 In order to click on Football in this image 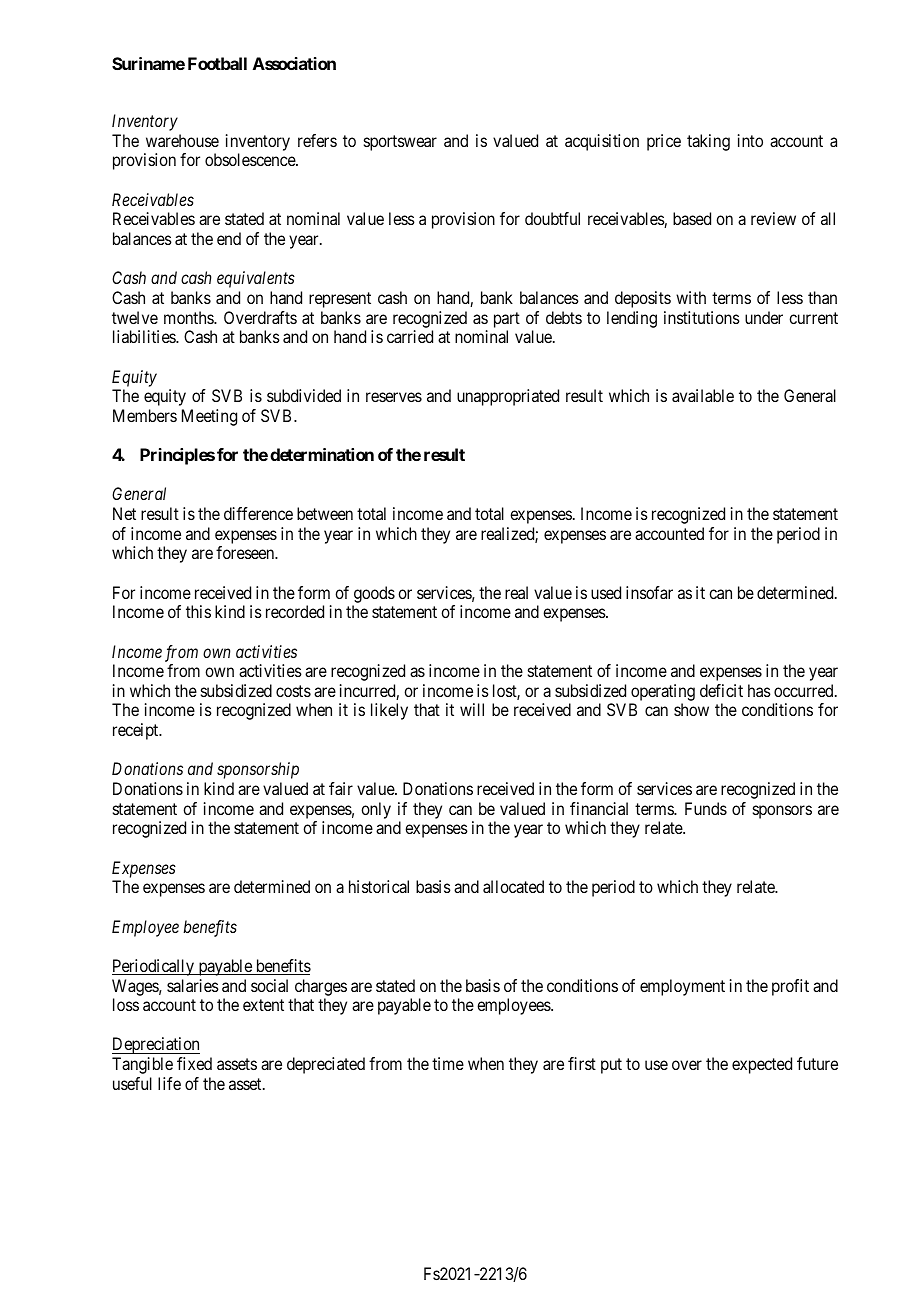, I will do `click(217, 63)`.
